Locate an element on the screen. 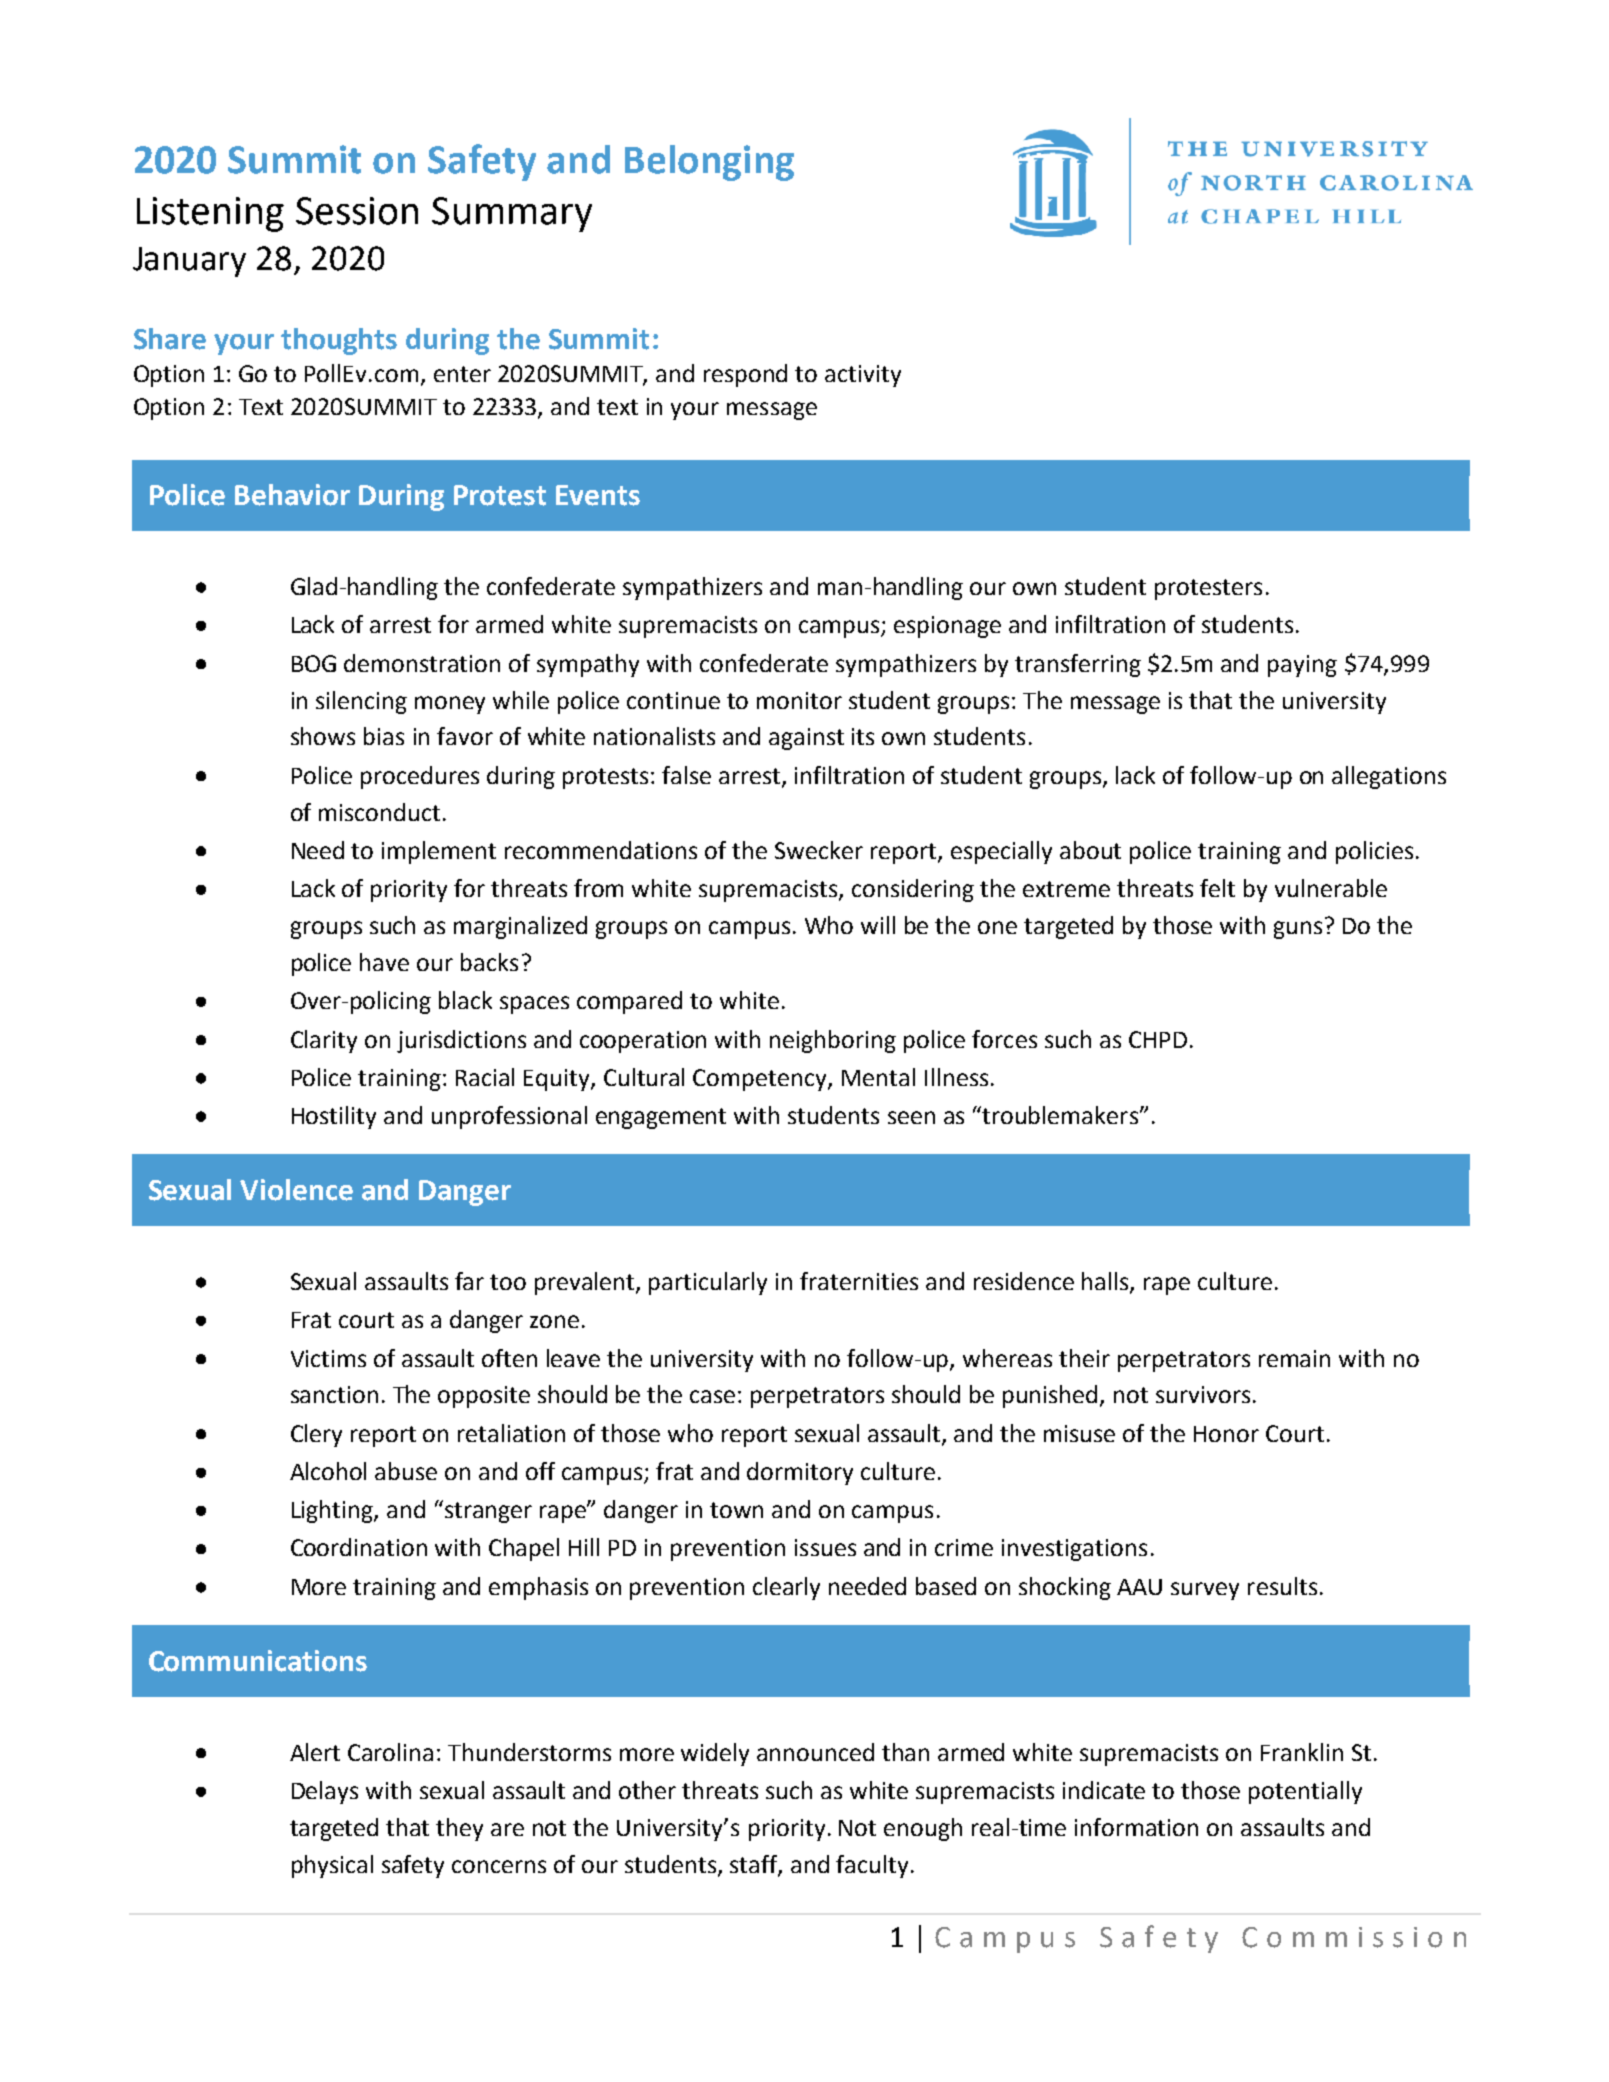 The width and height of the screenshot is (1609, 2082). activity is located at coordinates (863, 376).
